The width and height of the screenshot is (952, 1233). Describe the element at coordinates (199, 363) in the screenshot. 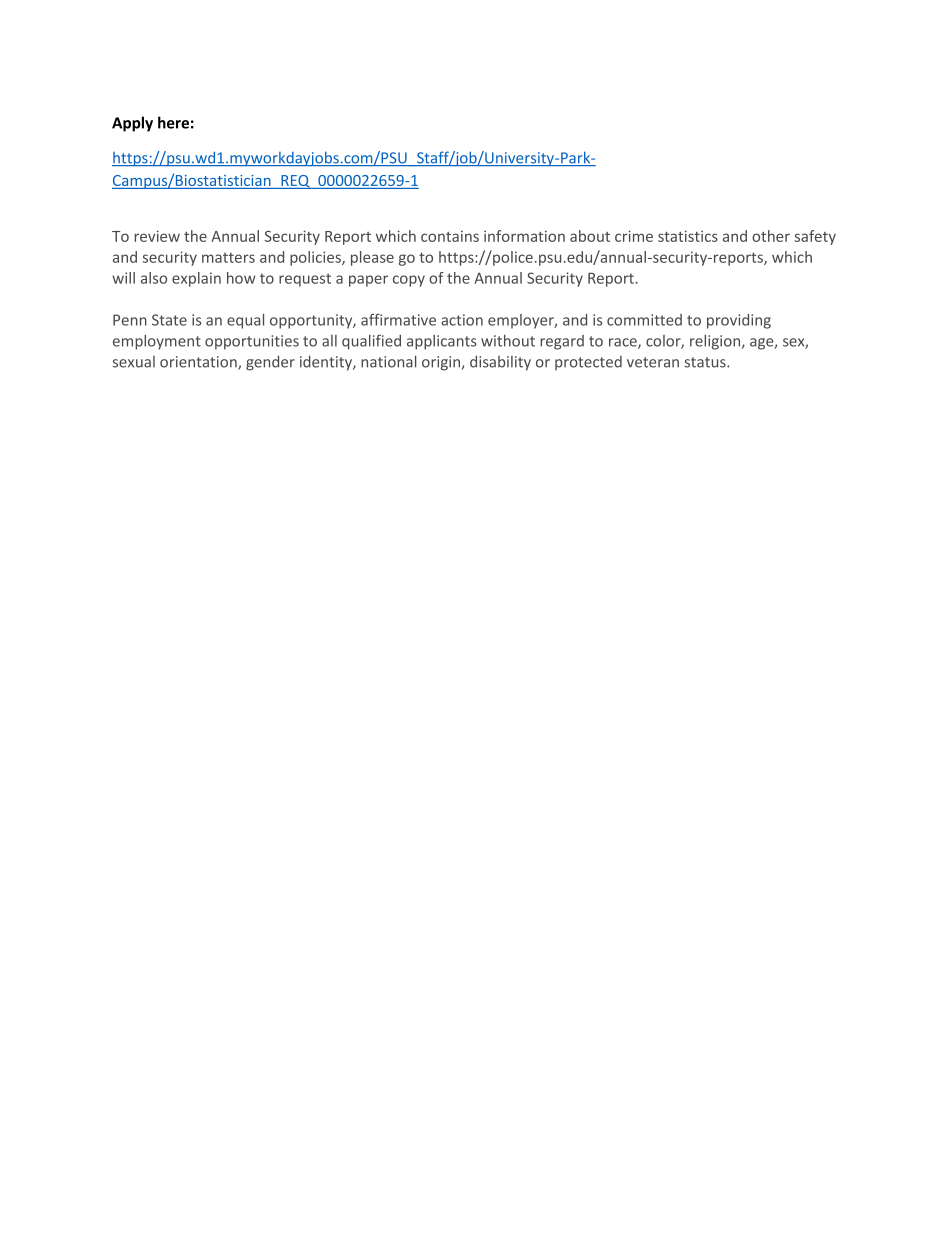

I see `orientation` at that location.
